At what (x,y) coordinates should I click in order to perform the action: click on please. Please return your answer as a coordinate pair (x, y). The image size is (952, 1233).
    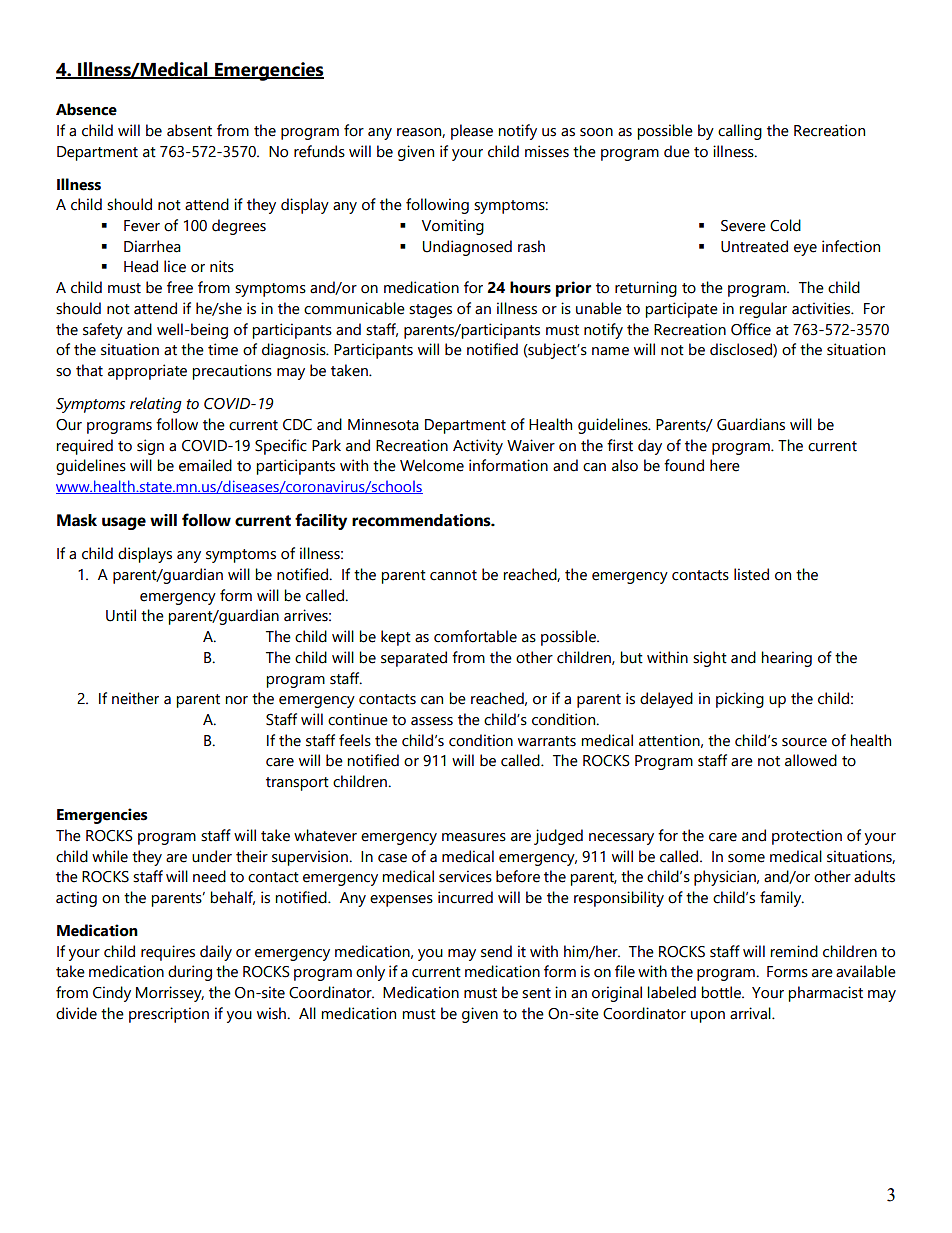
    Looking at the image, I should click on (472, 132).
